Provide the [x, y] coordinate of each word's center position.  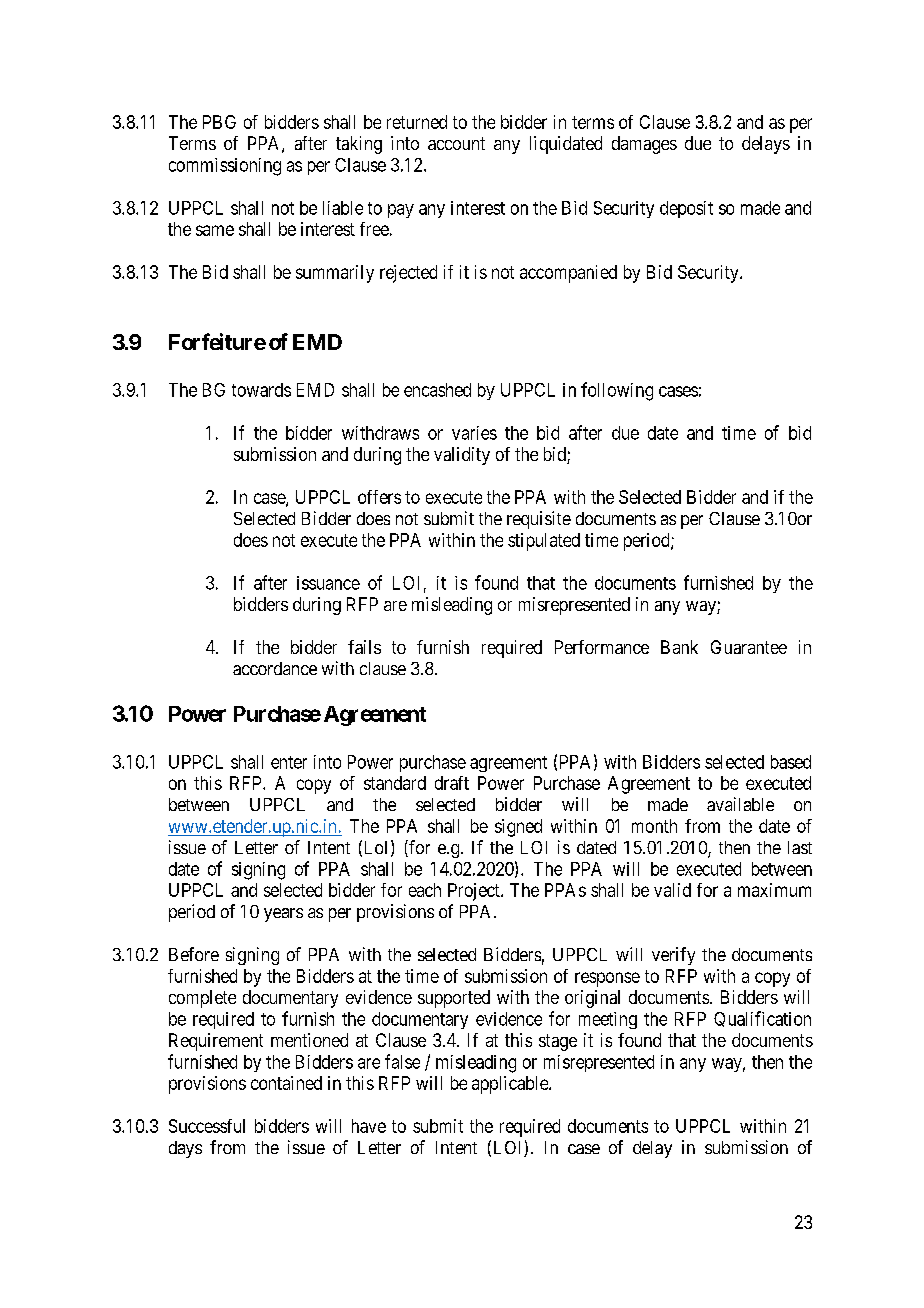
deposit [686, 209]
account [456, 143]
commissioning [225, 167]
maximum [774, 890]
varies [474, 433]
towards [261, 390]
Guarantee [749, 647]
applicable [511, 1085]
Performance [602, 647]
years [283, 915]
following [617, 391]
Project [475, 892]
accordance [275, 668]
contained [286, 1083]
